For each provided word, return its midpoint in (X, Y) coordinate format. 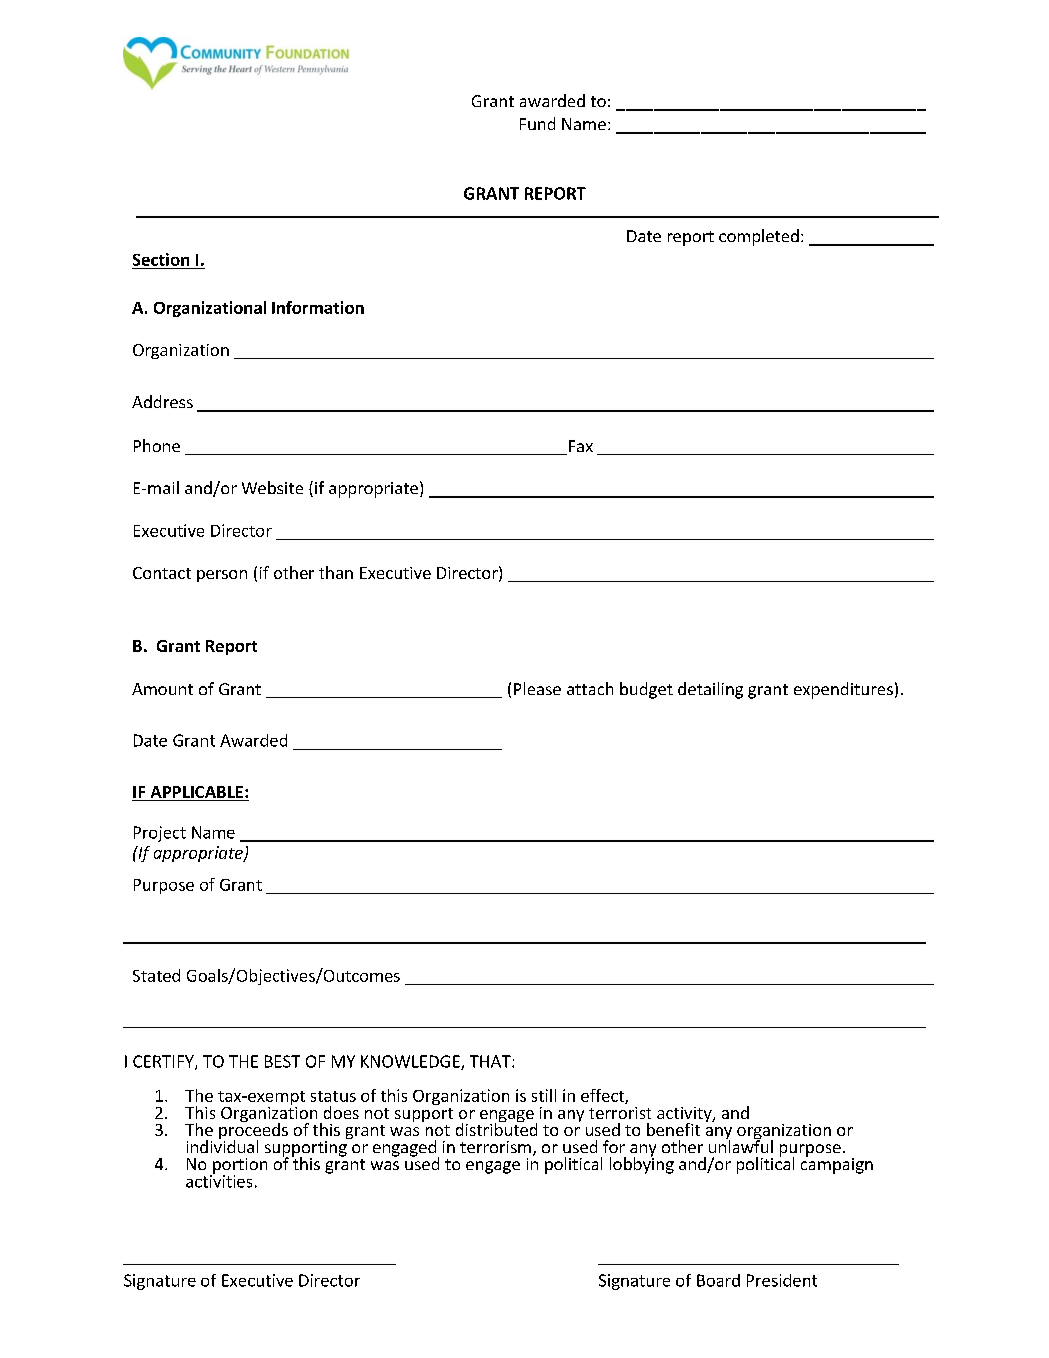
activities (219, 1180)
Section (162, 261)
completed (759, 237)
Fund (537, 123)
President (782, 1280)
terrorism (495, 1147)
